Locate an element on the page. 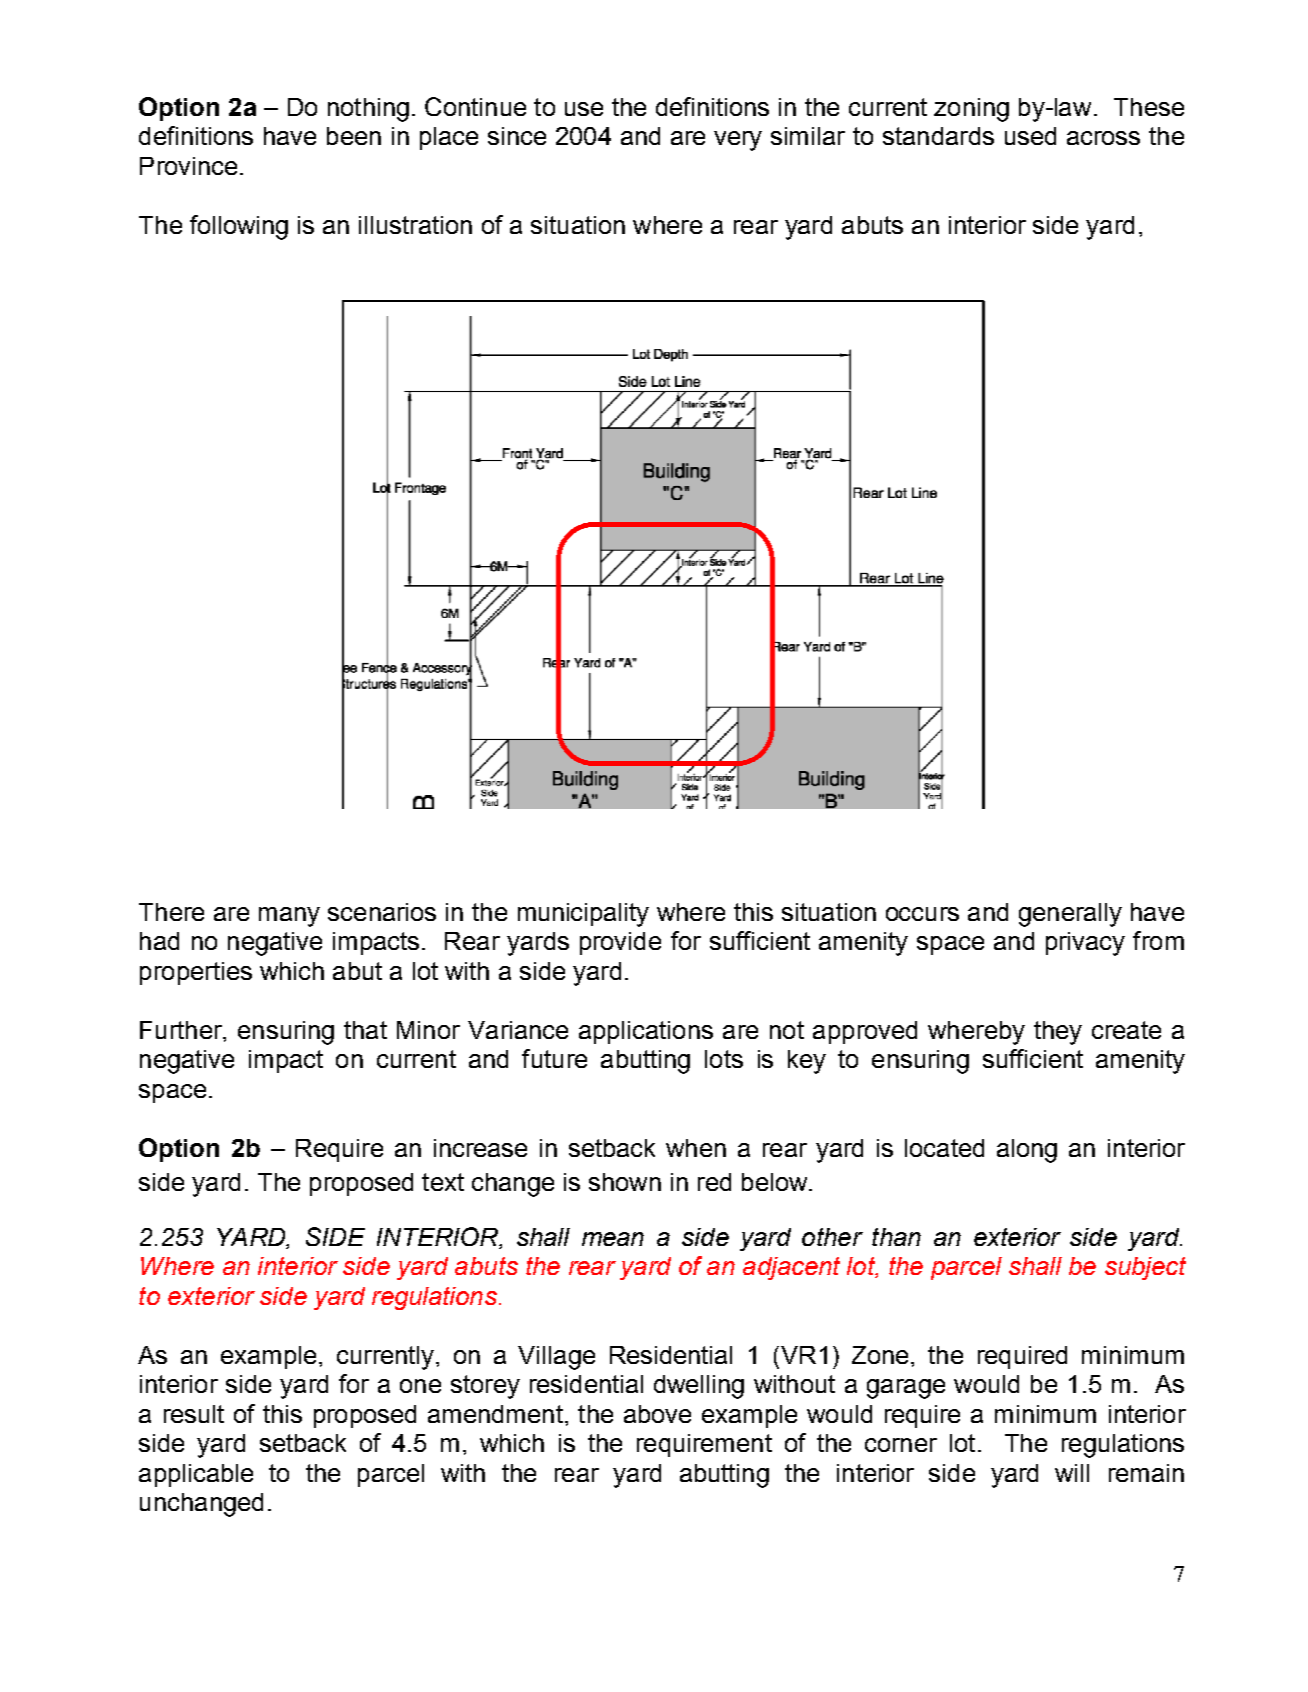 The height and width of the image is (1692, 1308). been is located at coordinates (354, 136).
